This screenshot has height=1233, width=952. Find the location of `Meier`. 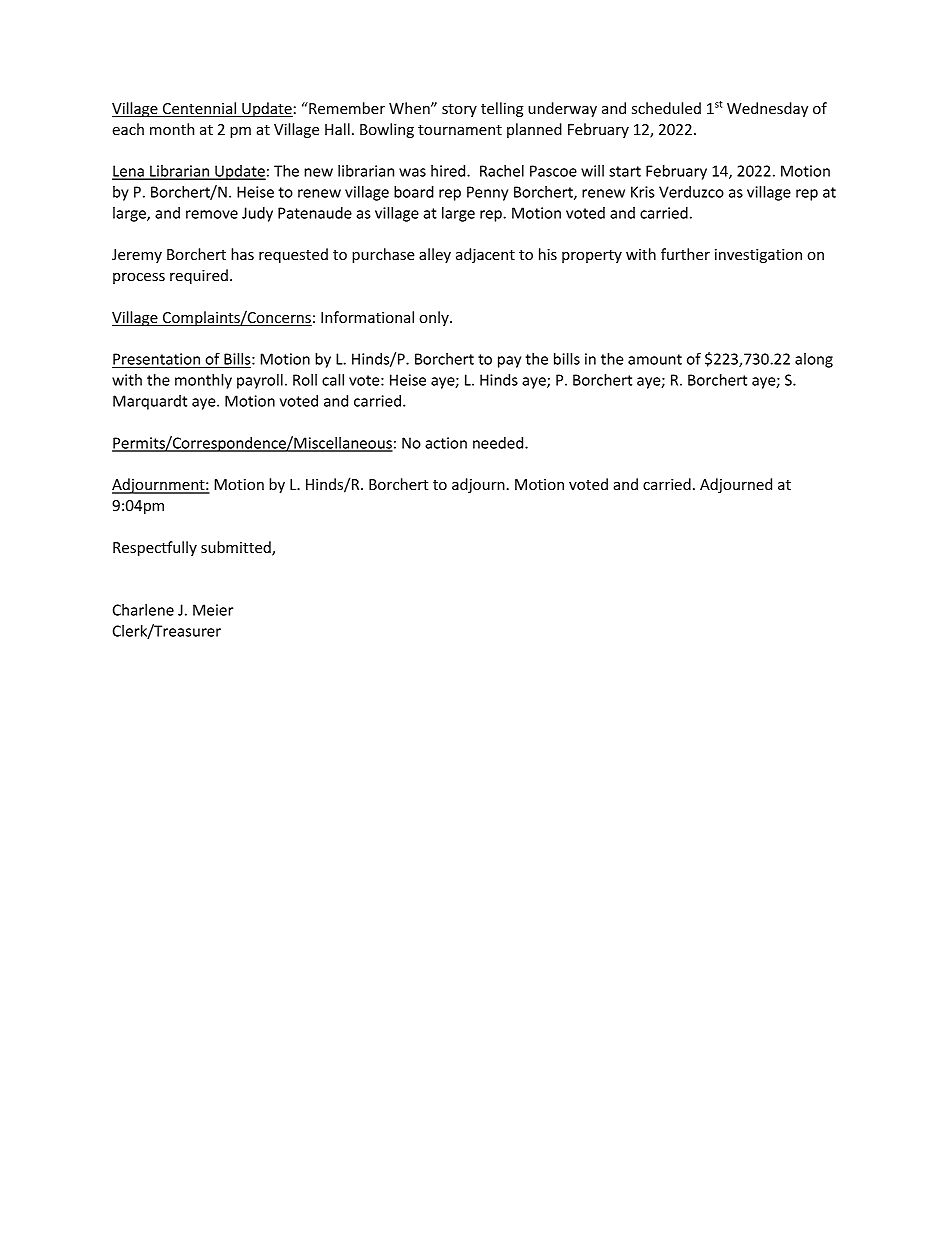

Meier is located at coordinates (213, 610).
